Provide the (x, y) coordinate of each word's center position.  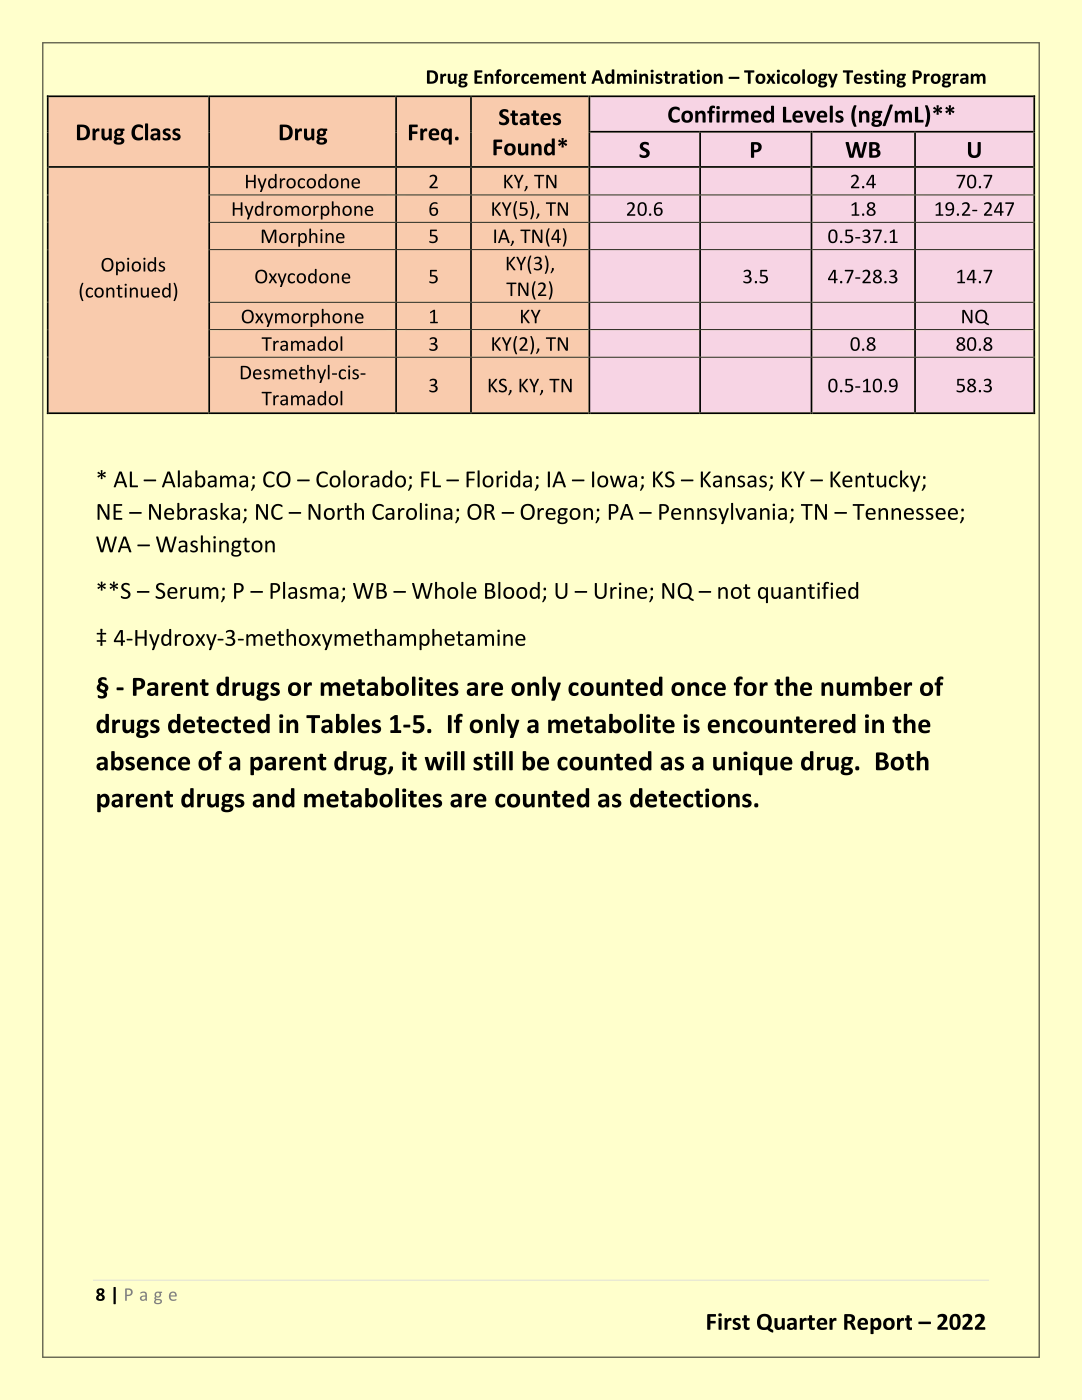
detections (691, 798)
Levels (813, 114)
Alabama (205, 479)
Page (151, 1296)
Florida (499, 479)
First (728, 1321)
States (530, 117)
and (273, 798)
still (493, 761)
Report (878, 1324)
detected (219, 724)
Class (156, 132)
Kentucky (876, 481)
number (866, 686)
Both (902, 761)
